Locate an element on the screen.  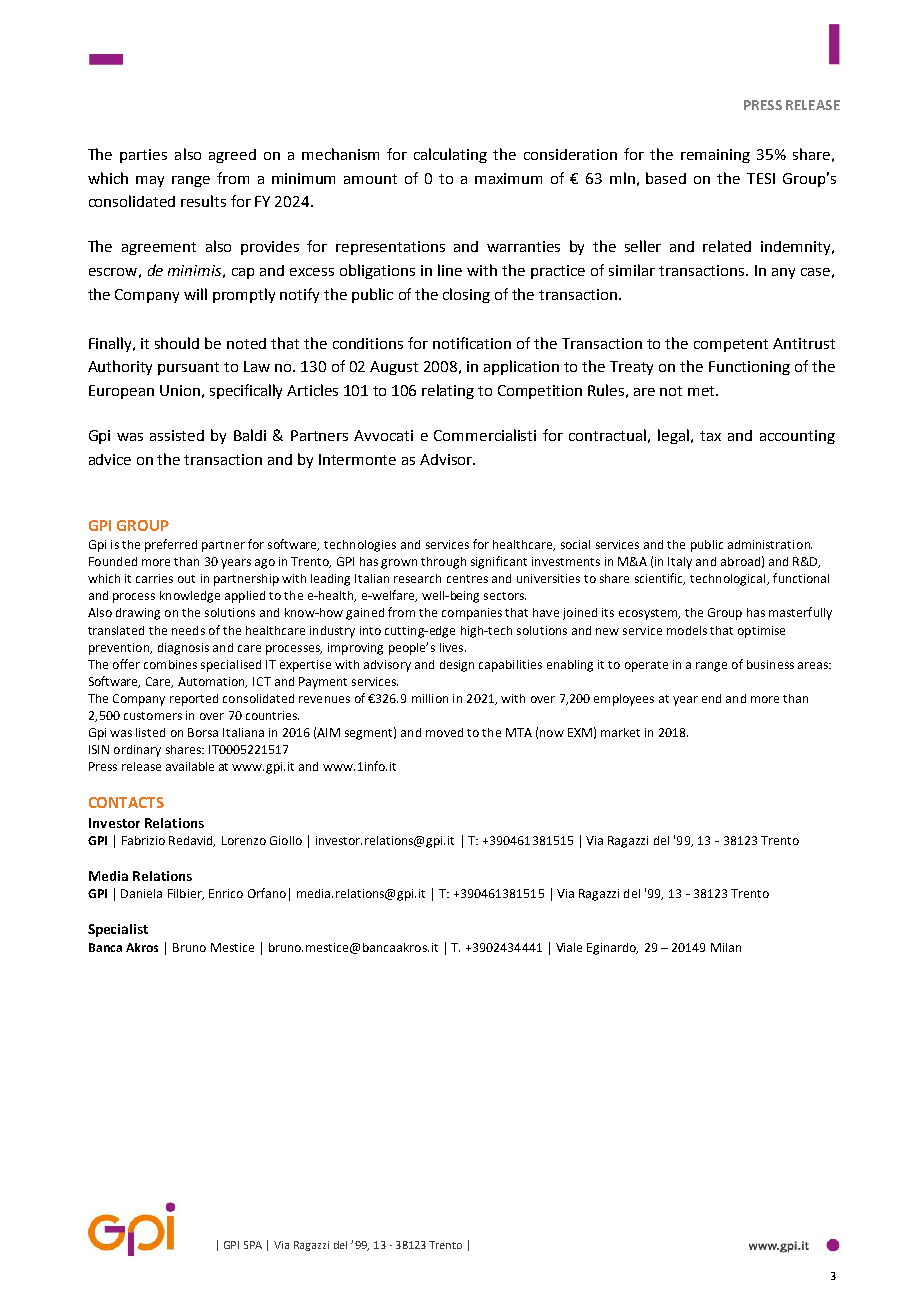
reported is located at coordinates (194, 700).
